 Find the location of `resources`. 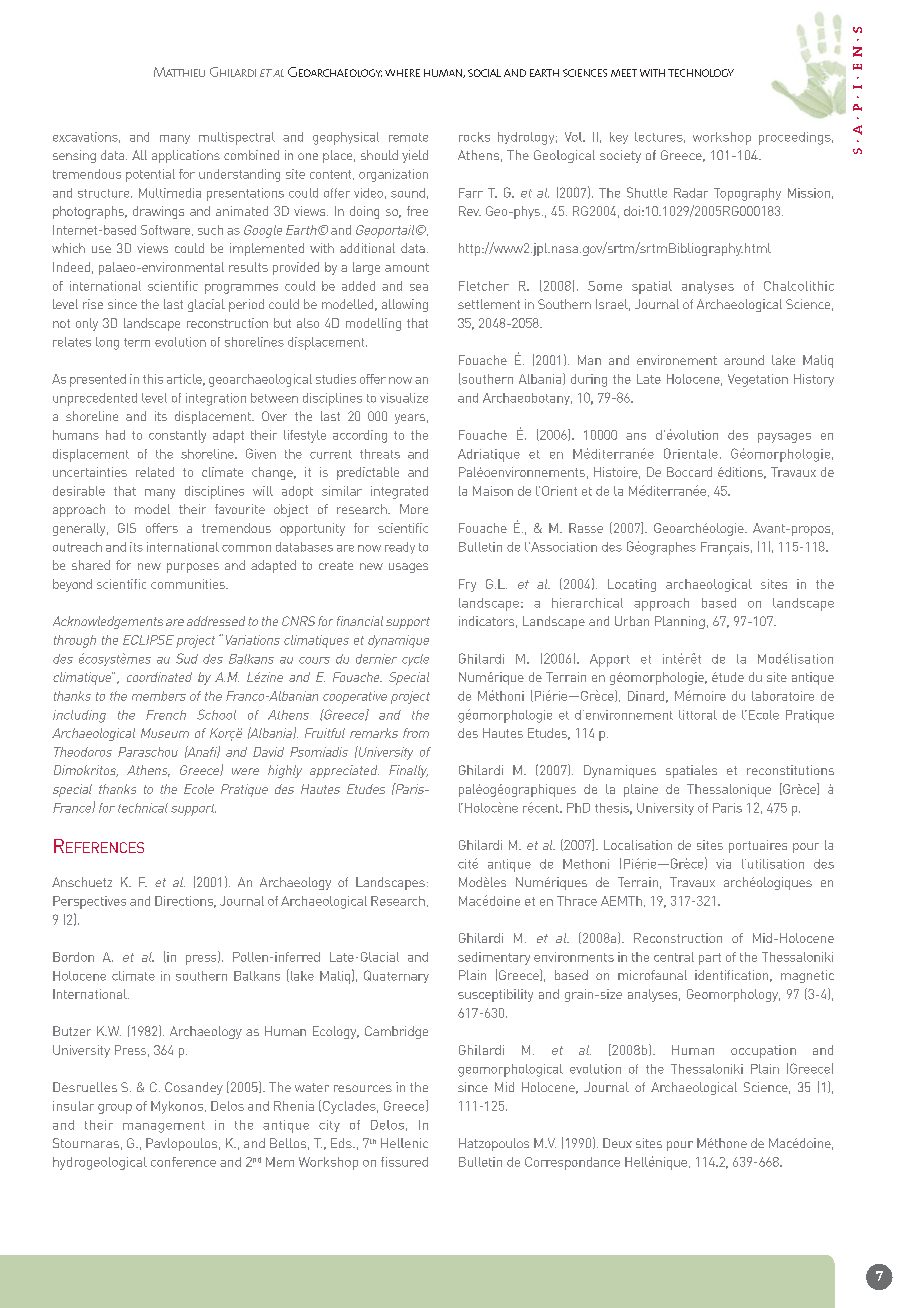

resources is located at coordinates (363, 1088).
